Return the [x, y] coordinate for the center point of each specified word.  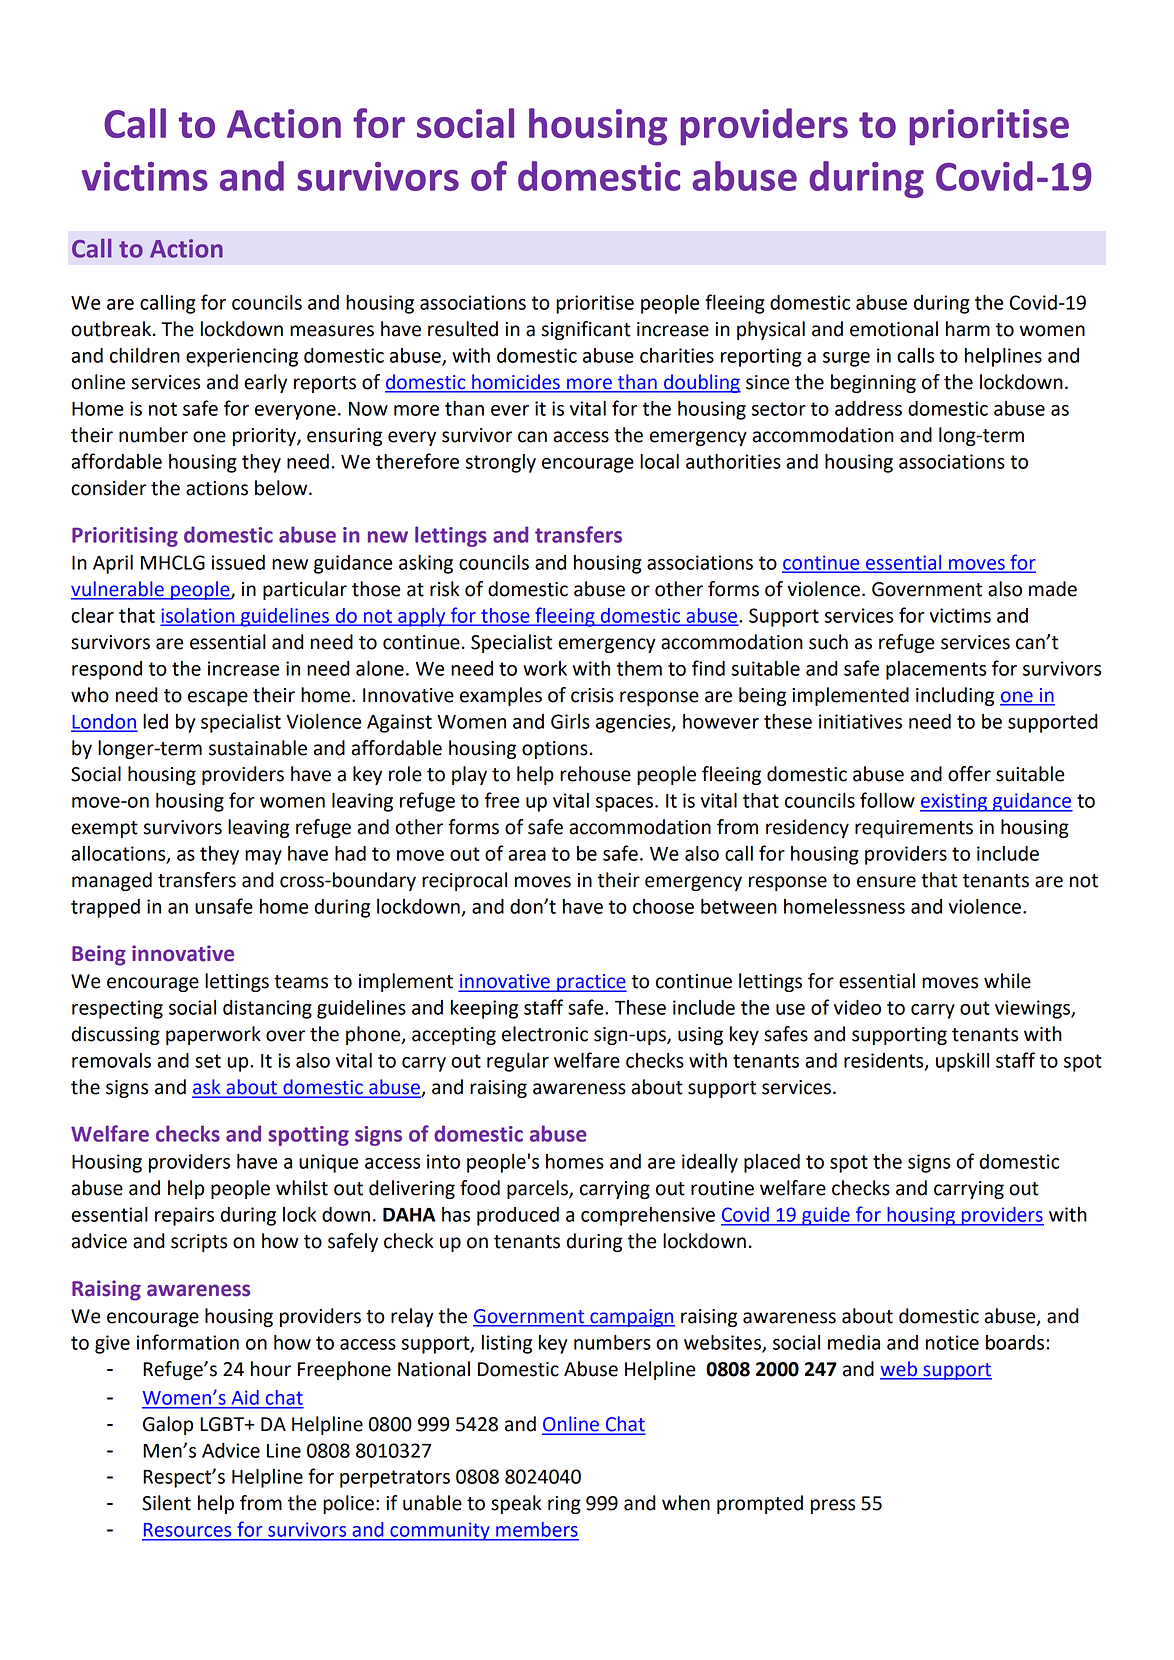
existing [954, 802]
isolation [199, 616]
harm [968, 329]
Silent [166, 1503]
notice [952, 1342]
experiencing [242, 357]
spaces [626, 804]
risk [445, 589]
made [1053, 589]
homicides [516, 381]
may [263, 857]
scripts [199, 1243]
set [208, 1061]
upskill [962, 1062]
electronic [545, 1034]
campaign [631, 1318]
